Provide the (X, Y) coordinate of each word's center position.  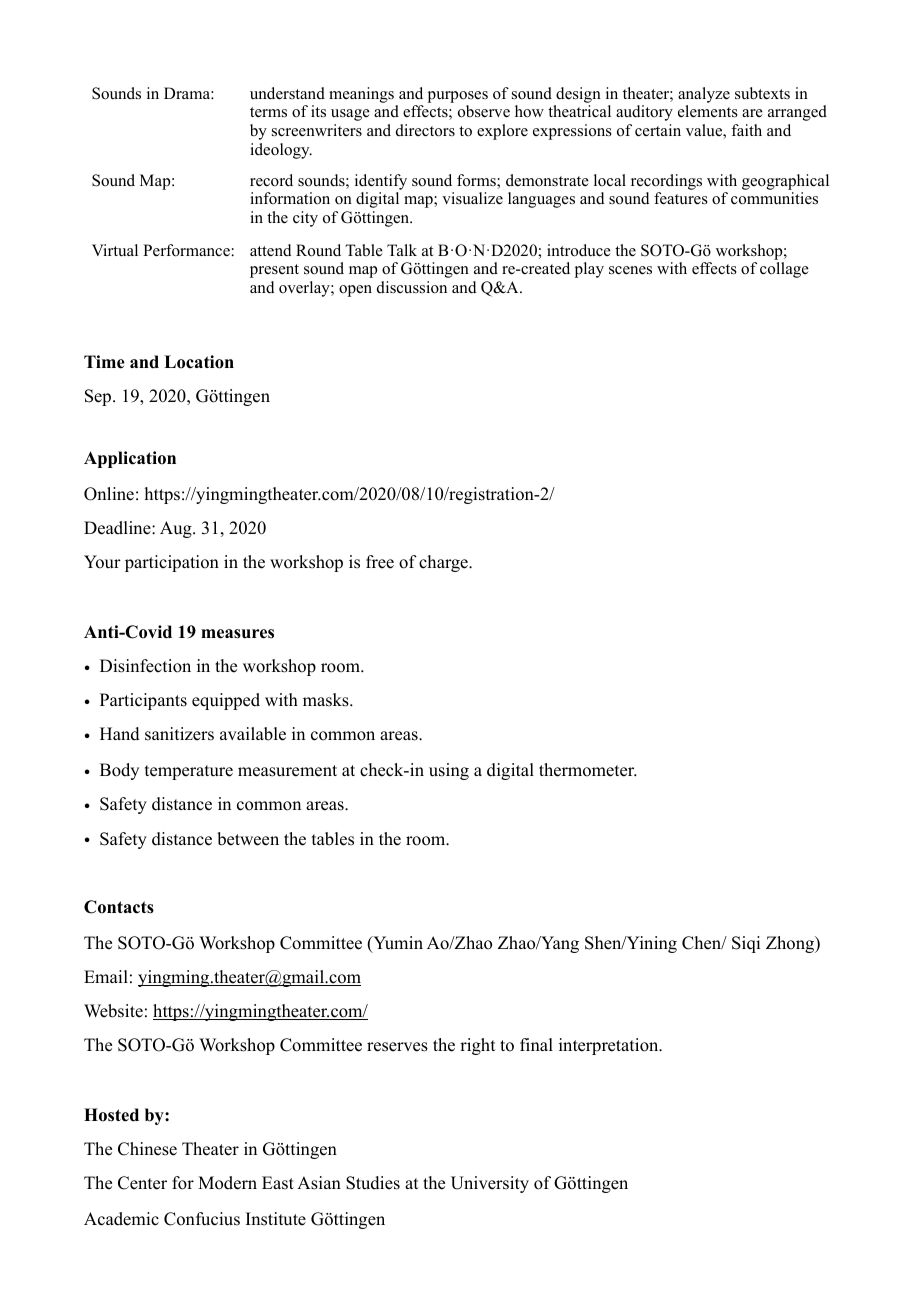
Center (142, 1183)
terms (268, 112)
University (490, 1184)
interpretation (610, 1046)
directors (425, 130)
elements (708, 111)
